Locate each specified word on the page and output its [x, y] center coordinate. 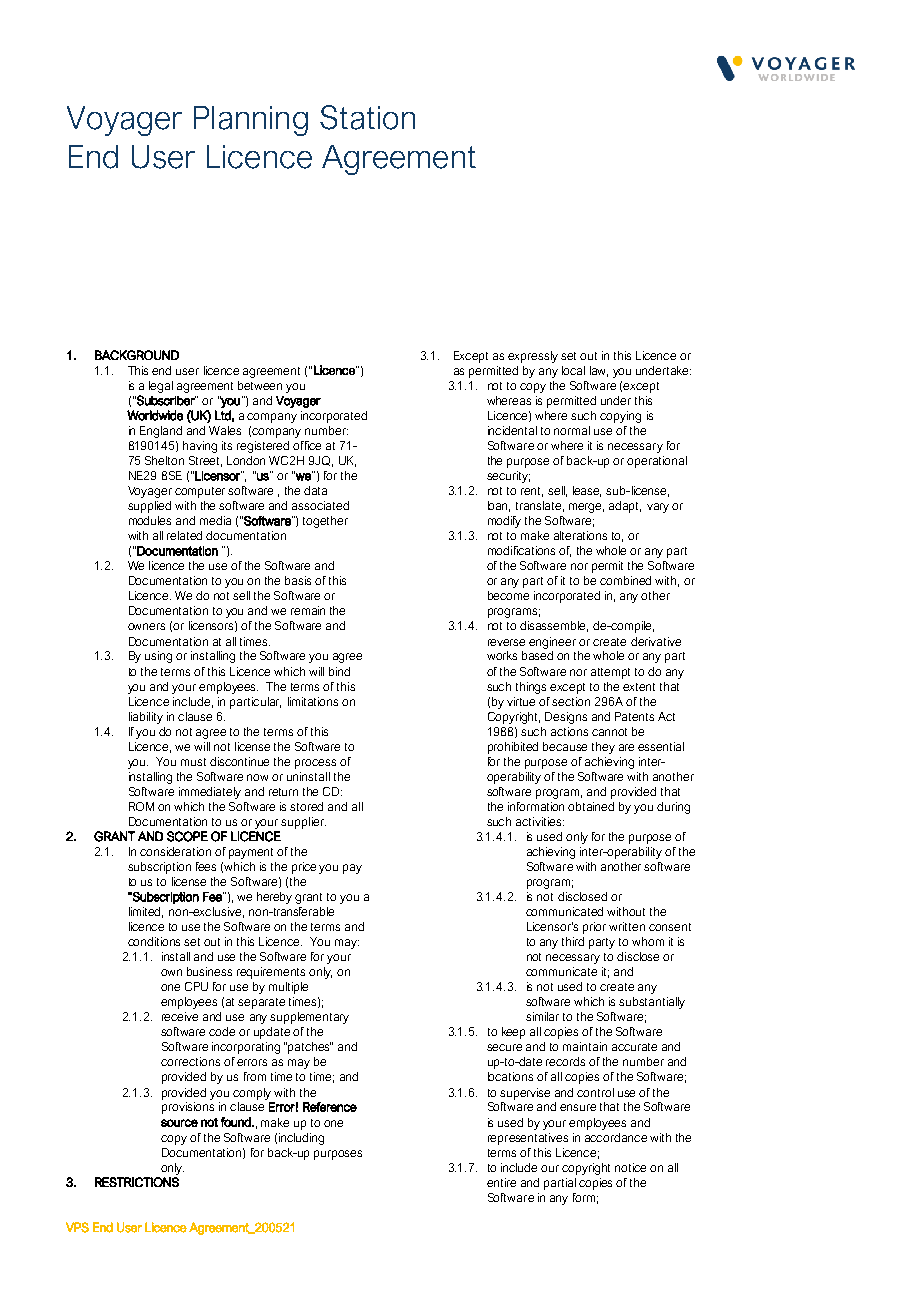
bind [339, 671]
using [158, 657]
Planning [251, 121]
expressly [533, 357]
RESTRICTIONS [137, 1182]
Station [367, 117]
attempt [610, 673]
